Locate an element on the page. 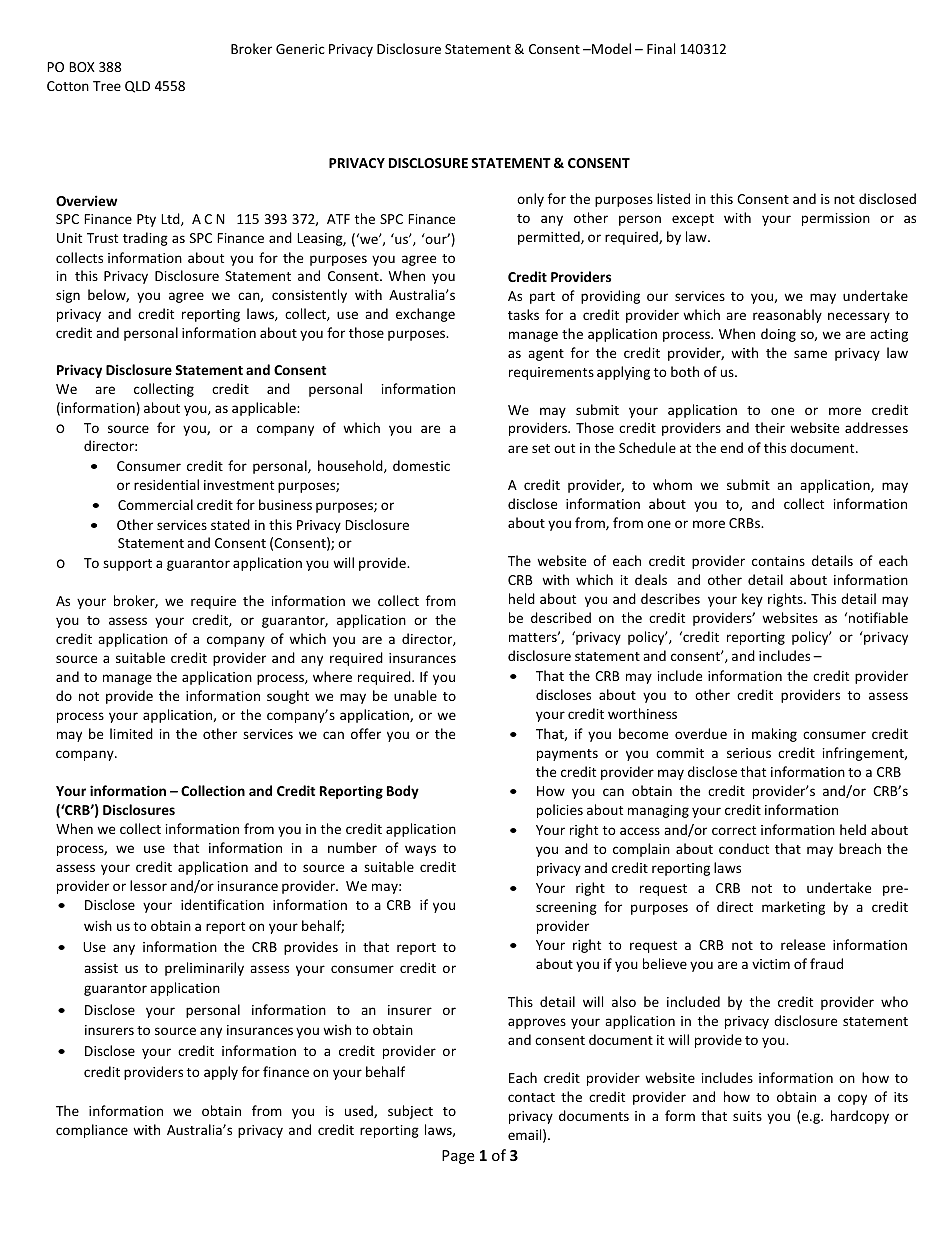  Final is located at coordinates (661, 48).
